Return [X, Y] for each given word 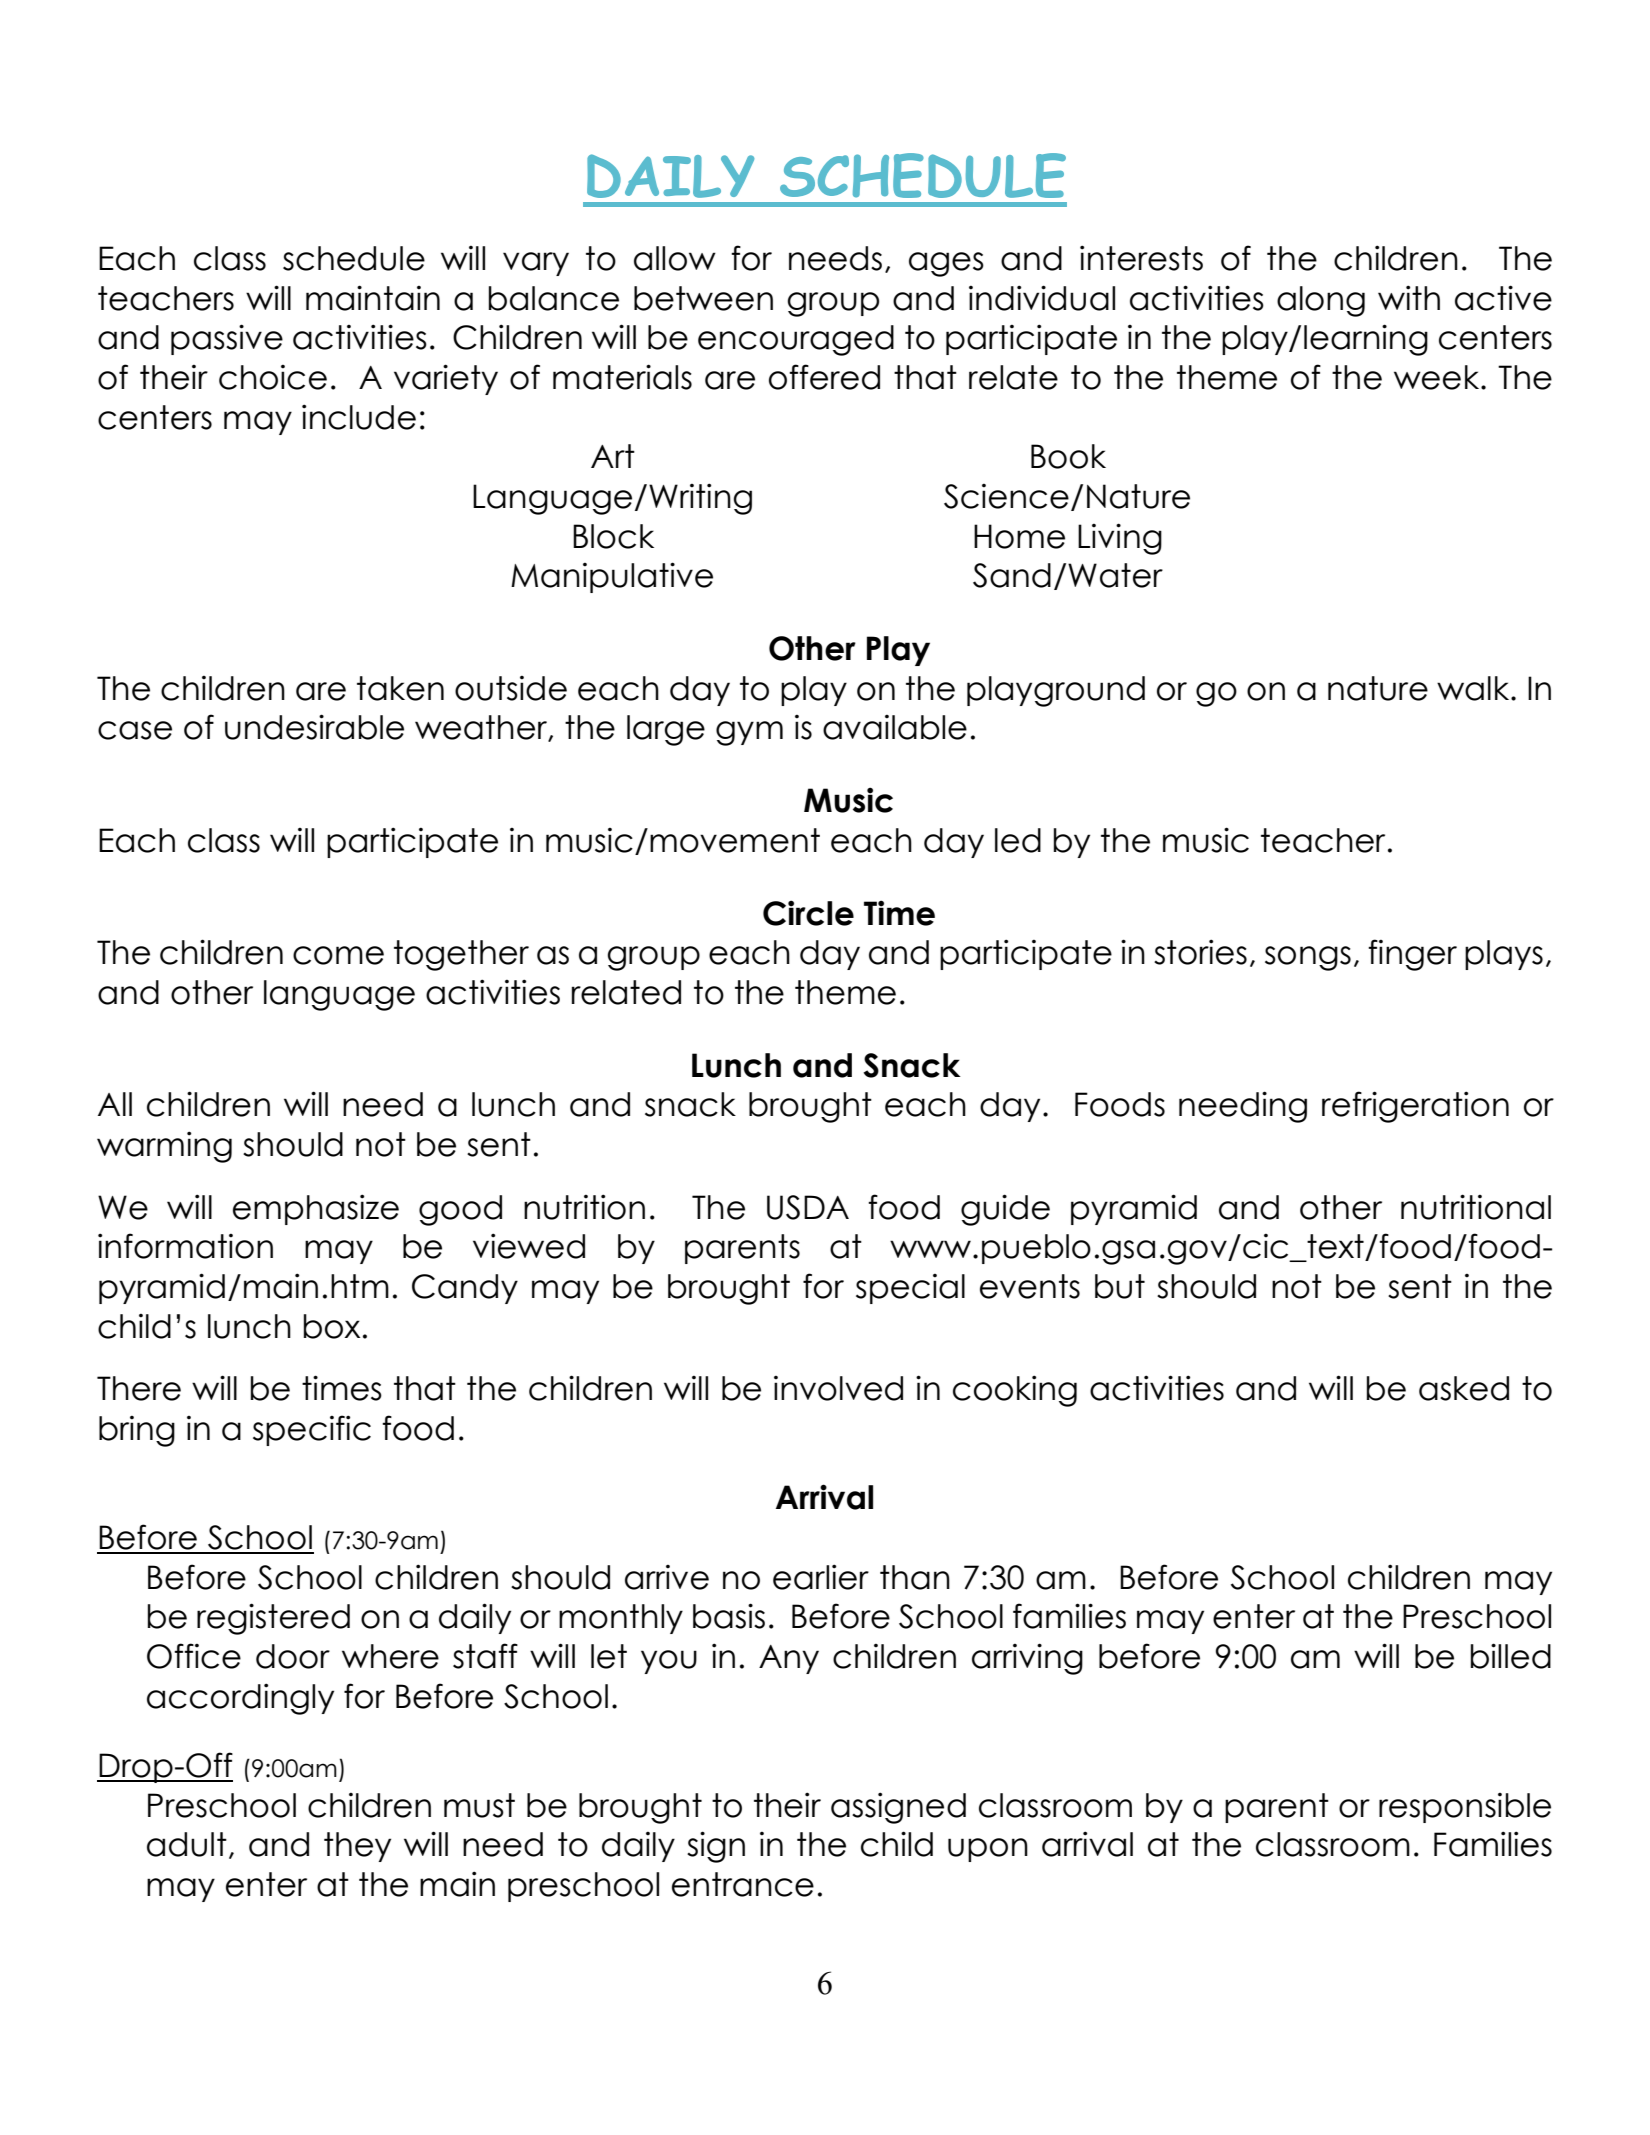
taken [400, 688]
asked [1464, 1388]
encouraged [796, 340]
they [357, 1847]
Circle [808, 913]
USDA [808, 1207]
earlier [821, 1577]
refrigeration [1415, 1107]
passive [227, 339]
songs [1308, 958]
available [895, 727]
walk [1474, 688]
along [1321, 301]
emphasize [316, 1209]
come [338, 955]
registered [273, 1619]
